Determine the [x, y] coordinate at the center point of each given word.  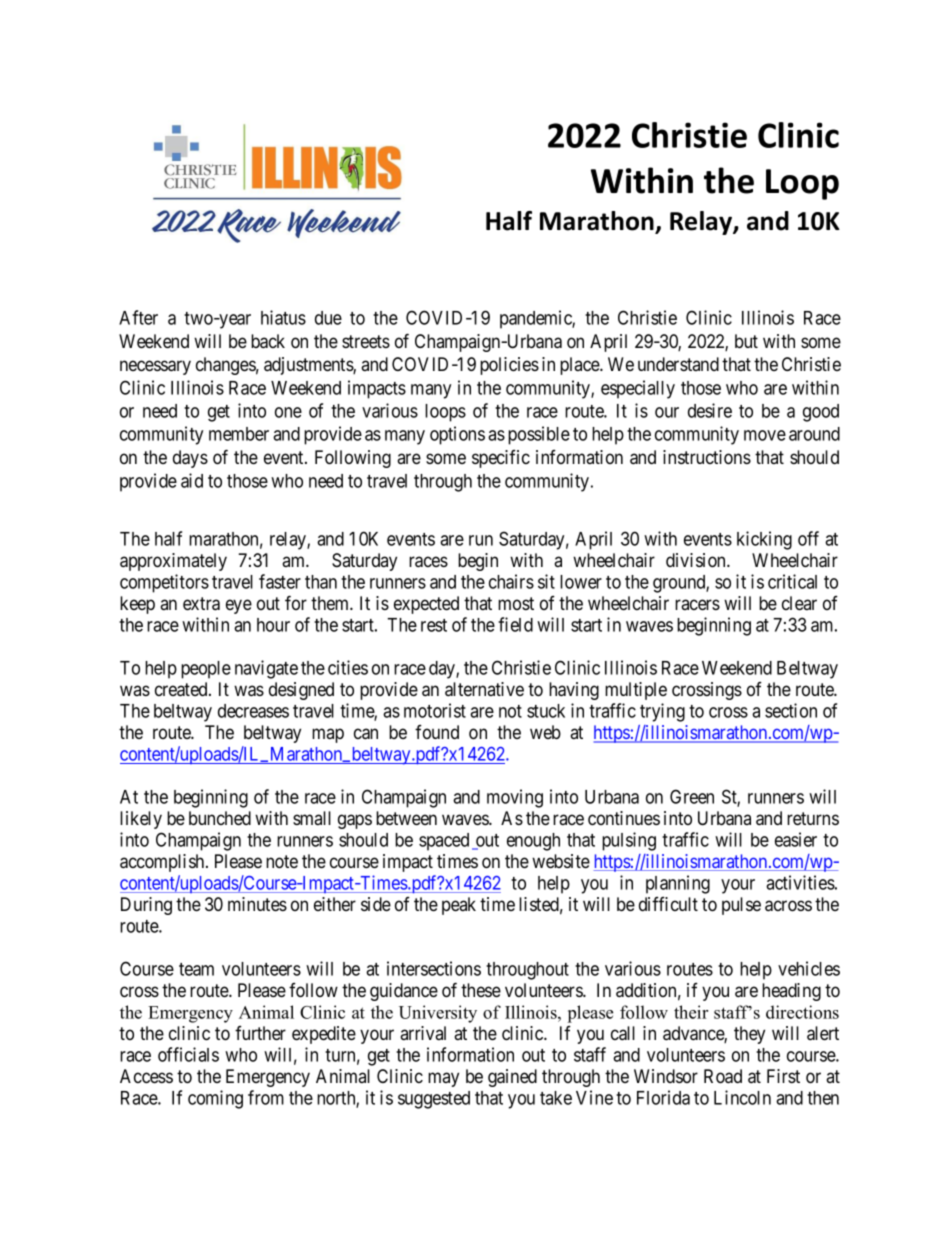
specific [501, 459]
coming [215, 1099]
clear [799, 603]
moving [515, 798]
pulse [741, 906]
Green [692, 796]
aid [192, 480]
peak [459, 906]
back [268, 341]
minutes [257, 904]
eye [239, 606]
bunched [220, 818]
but [746, 341]
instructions [707, 457]
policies [509, 366]
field [515, 624]
